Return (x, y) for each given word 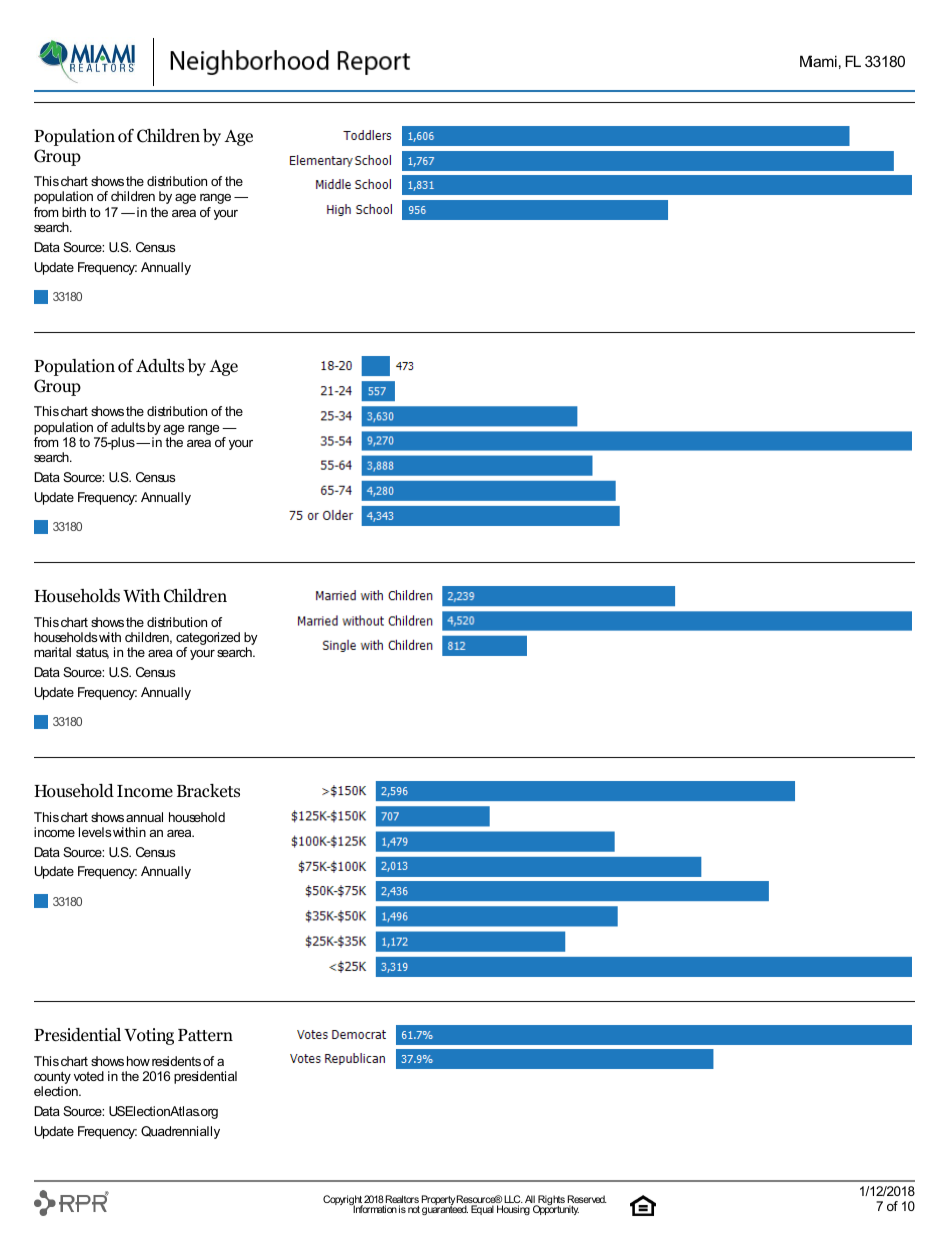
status (92, 653)
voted (89, 1076)
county (52, 1079)
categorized (208, 638)
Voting (149, 1036)
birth (74, 212)
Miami (818, 61)
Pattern (205, 1035)
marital (52, 652)
